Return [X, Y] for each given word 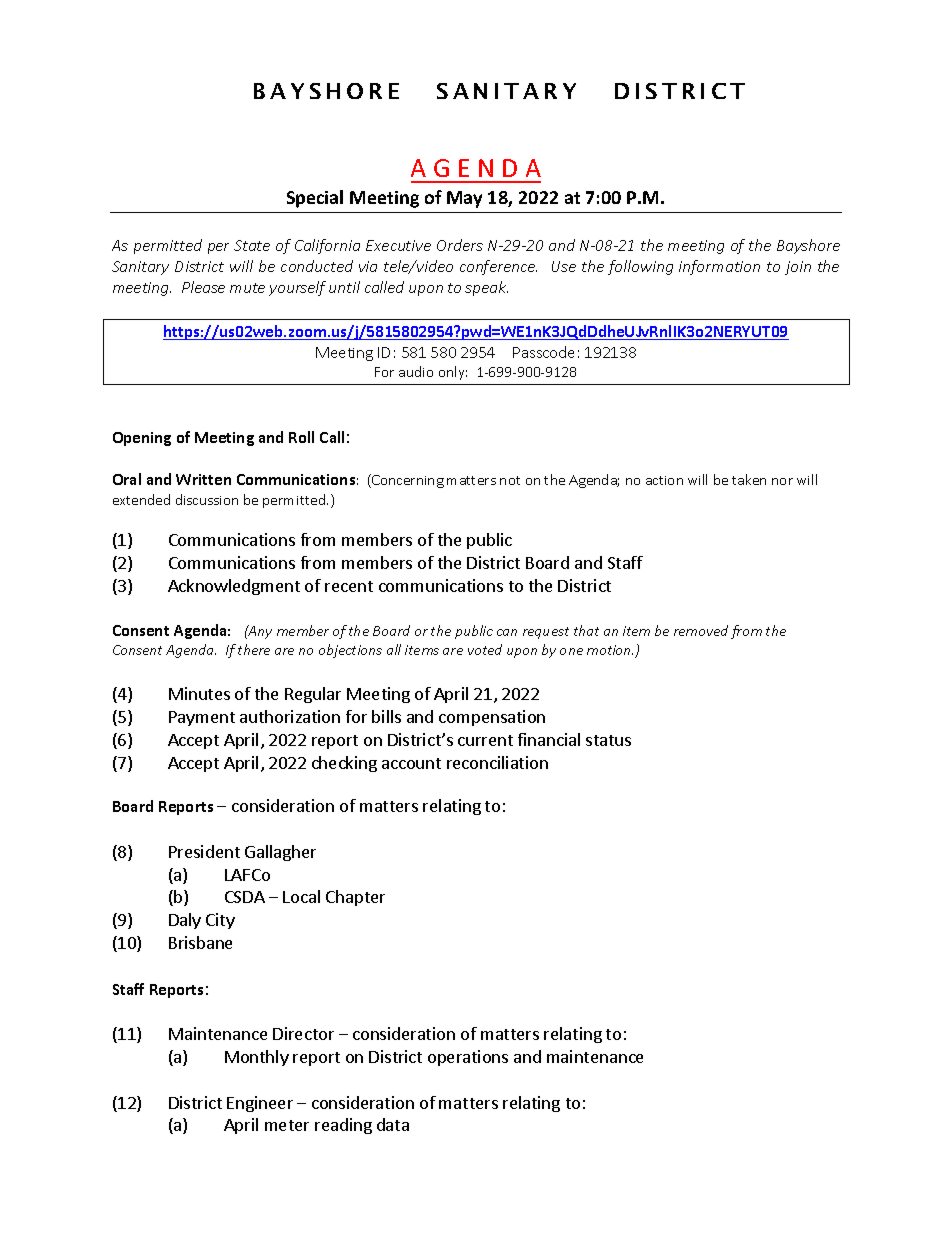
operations [468, 1058]
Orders [460, 245]
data [393, 1124]
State [252, 245]
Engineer [260, 1104]
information [719, 267]
